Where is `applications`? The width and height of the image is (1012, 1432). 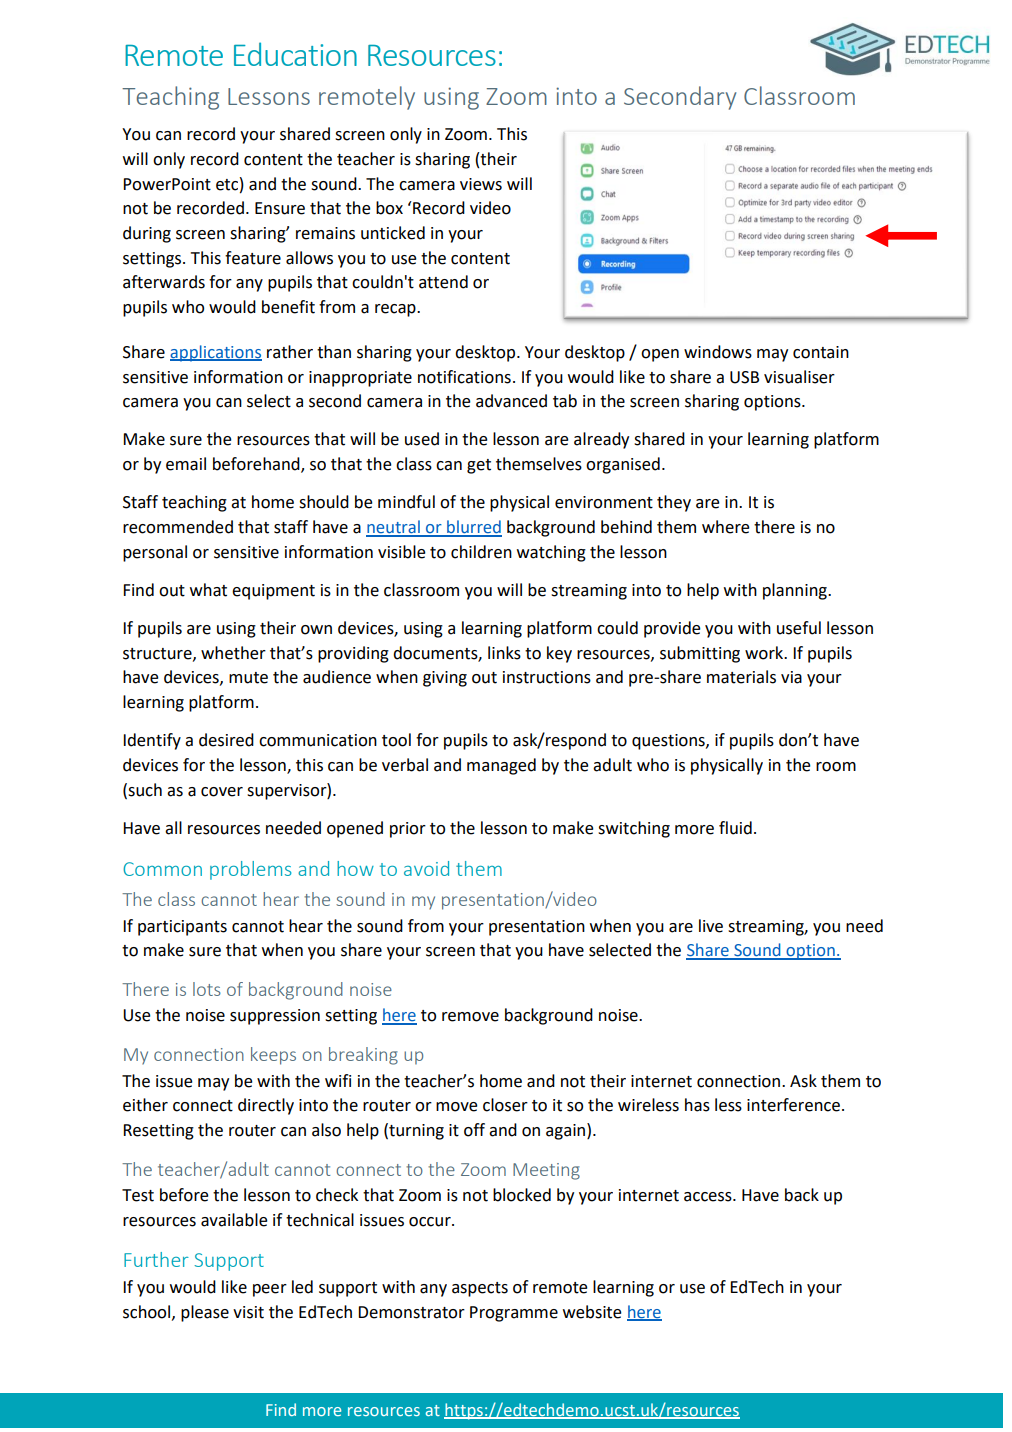
applications is located at coordinates (216, 353).
